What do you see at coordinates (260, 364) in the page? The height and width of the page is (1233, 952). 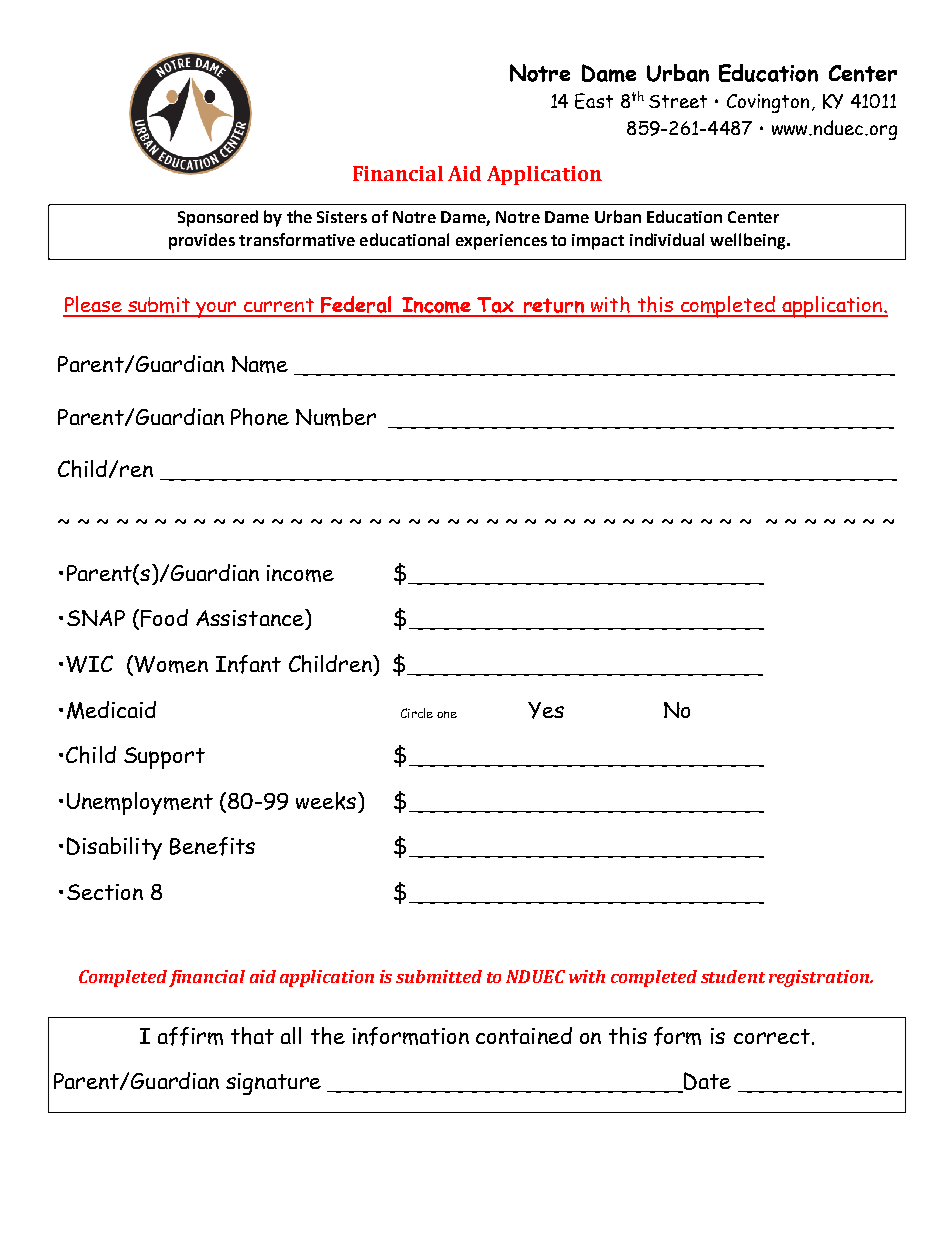 I see `Name` at bounding box center [260, 364].
